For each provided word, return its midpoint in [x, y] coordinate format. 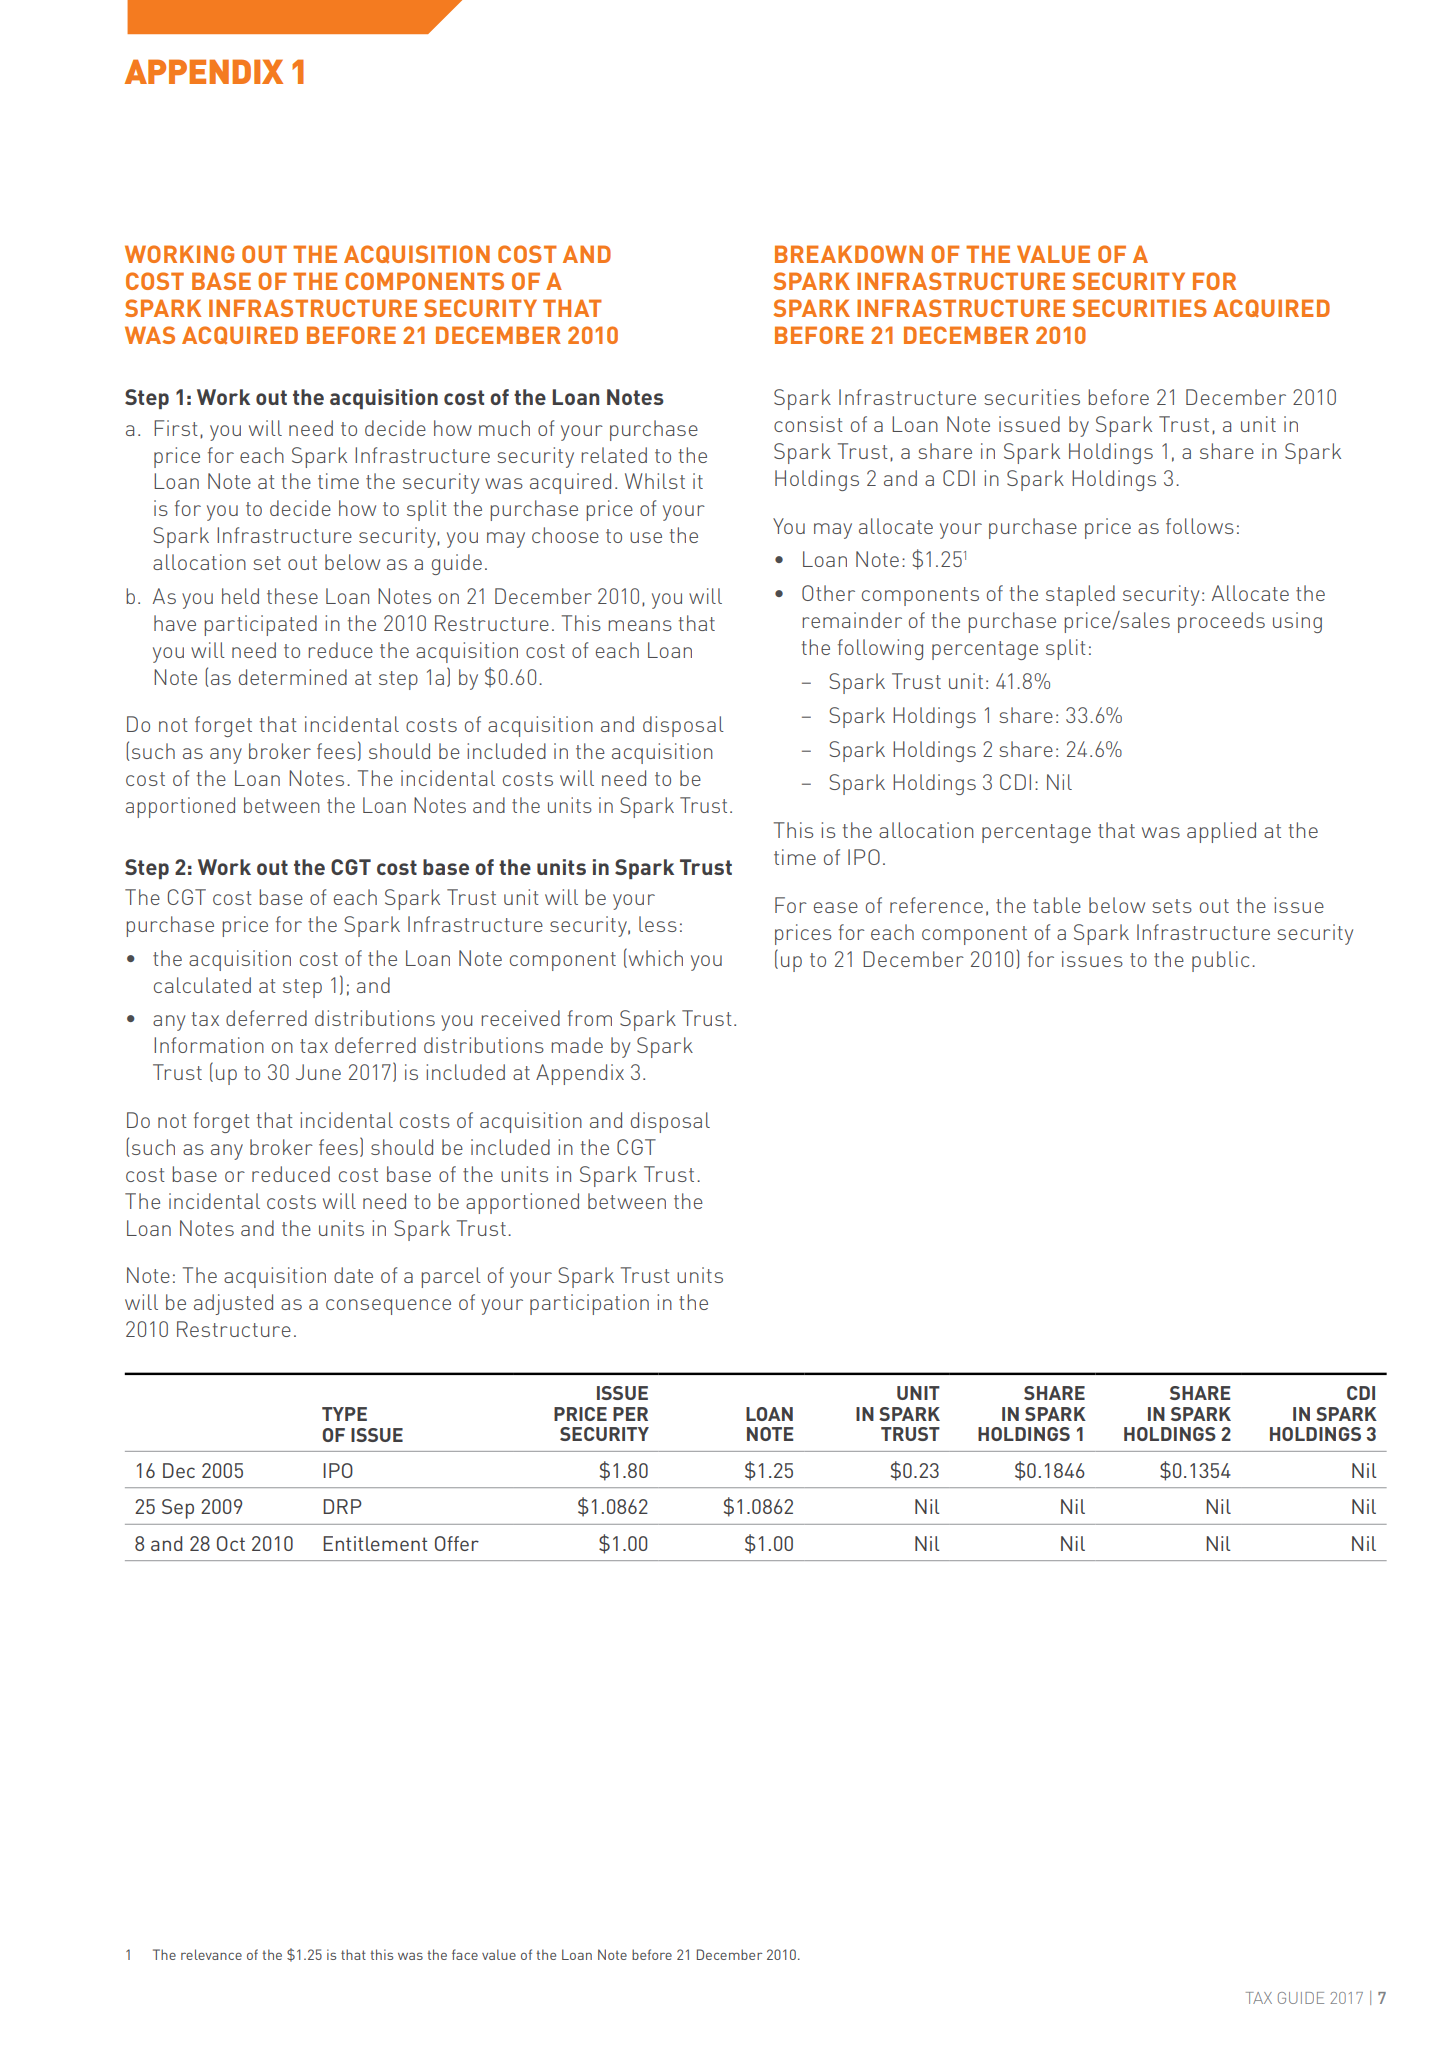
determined [293, 677]
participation [589, 1304]
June [318, 1072]
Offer [457, 1543]
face [465, 1954]
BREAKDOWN [849, 254]
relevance [211, 1954]
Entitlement [375, 1543]
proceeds [1221, 622]
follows [1200, 526]
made [577, 1045]
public [1220, 961]
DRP [342, 1506]
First [176, 428]
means [640, 625]
